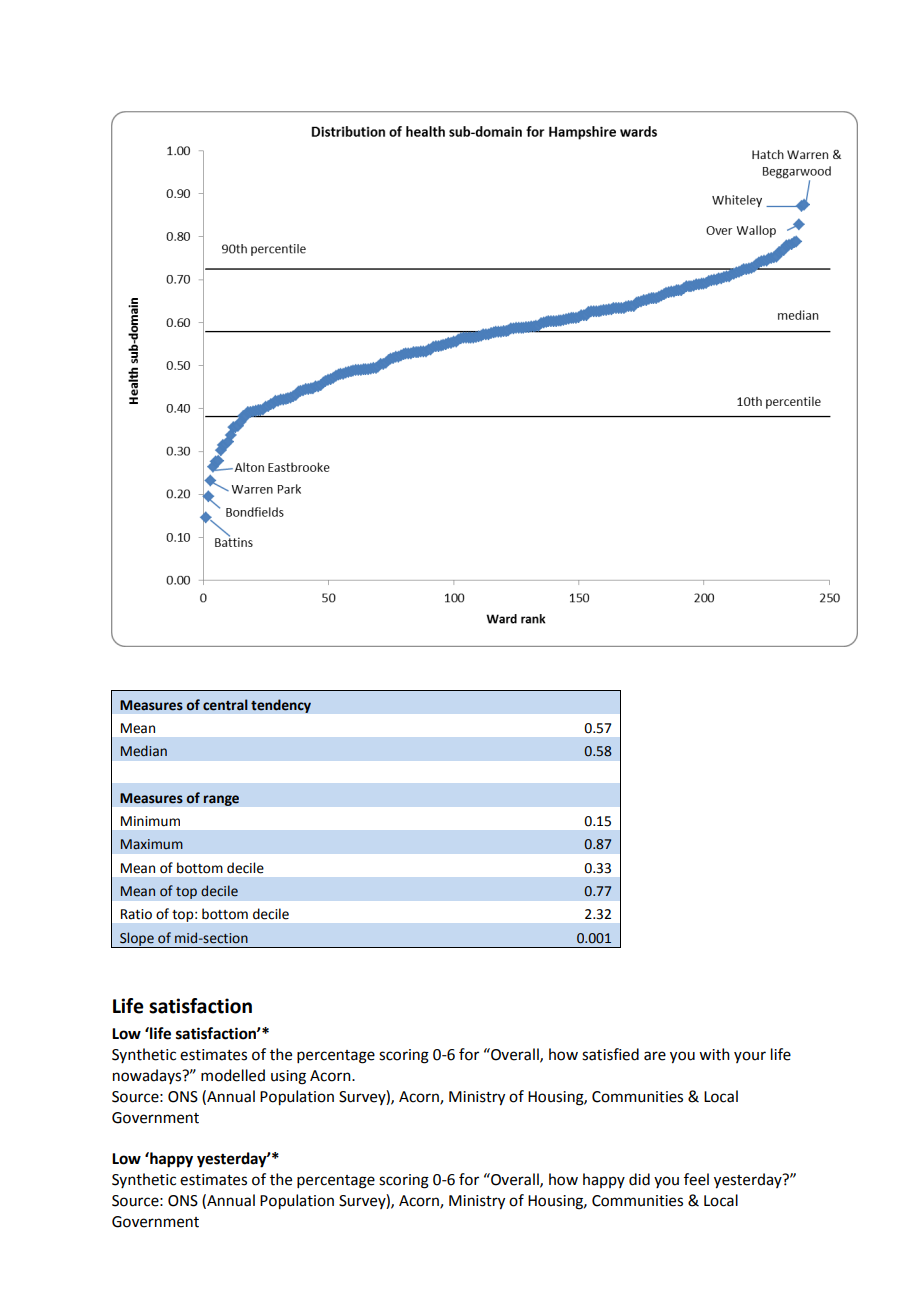 The image size is (924, 1308). Describe the element at coordinates (221, 800) in the screenshot. I see `range` at that location.
